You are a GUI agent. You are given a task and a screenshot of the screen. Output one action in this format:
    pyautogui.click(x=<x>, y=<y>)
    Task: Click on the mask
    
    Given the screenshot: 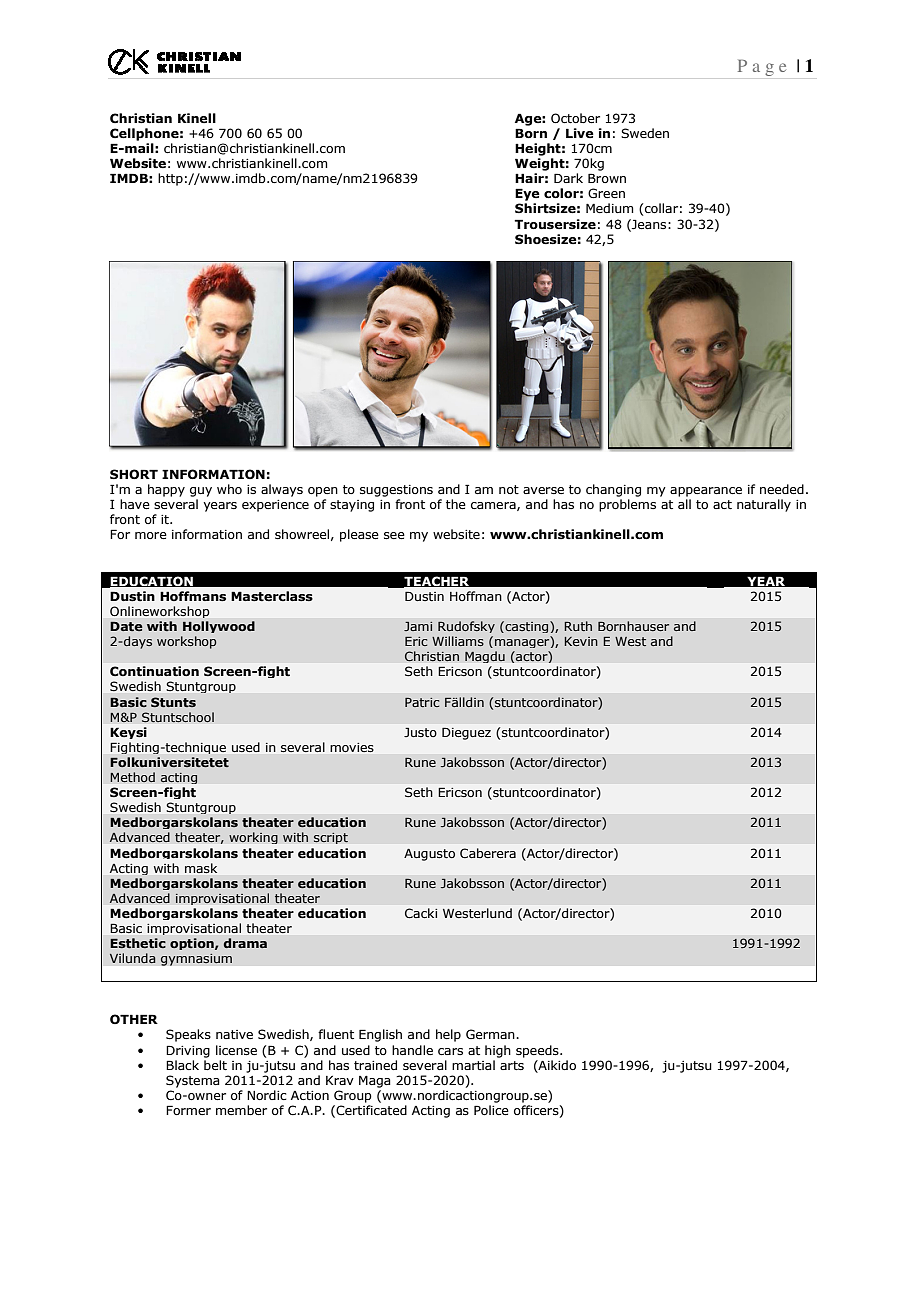 What is the action you would take?
    pyautogui.click(x=201, y=868)
